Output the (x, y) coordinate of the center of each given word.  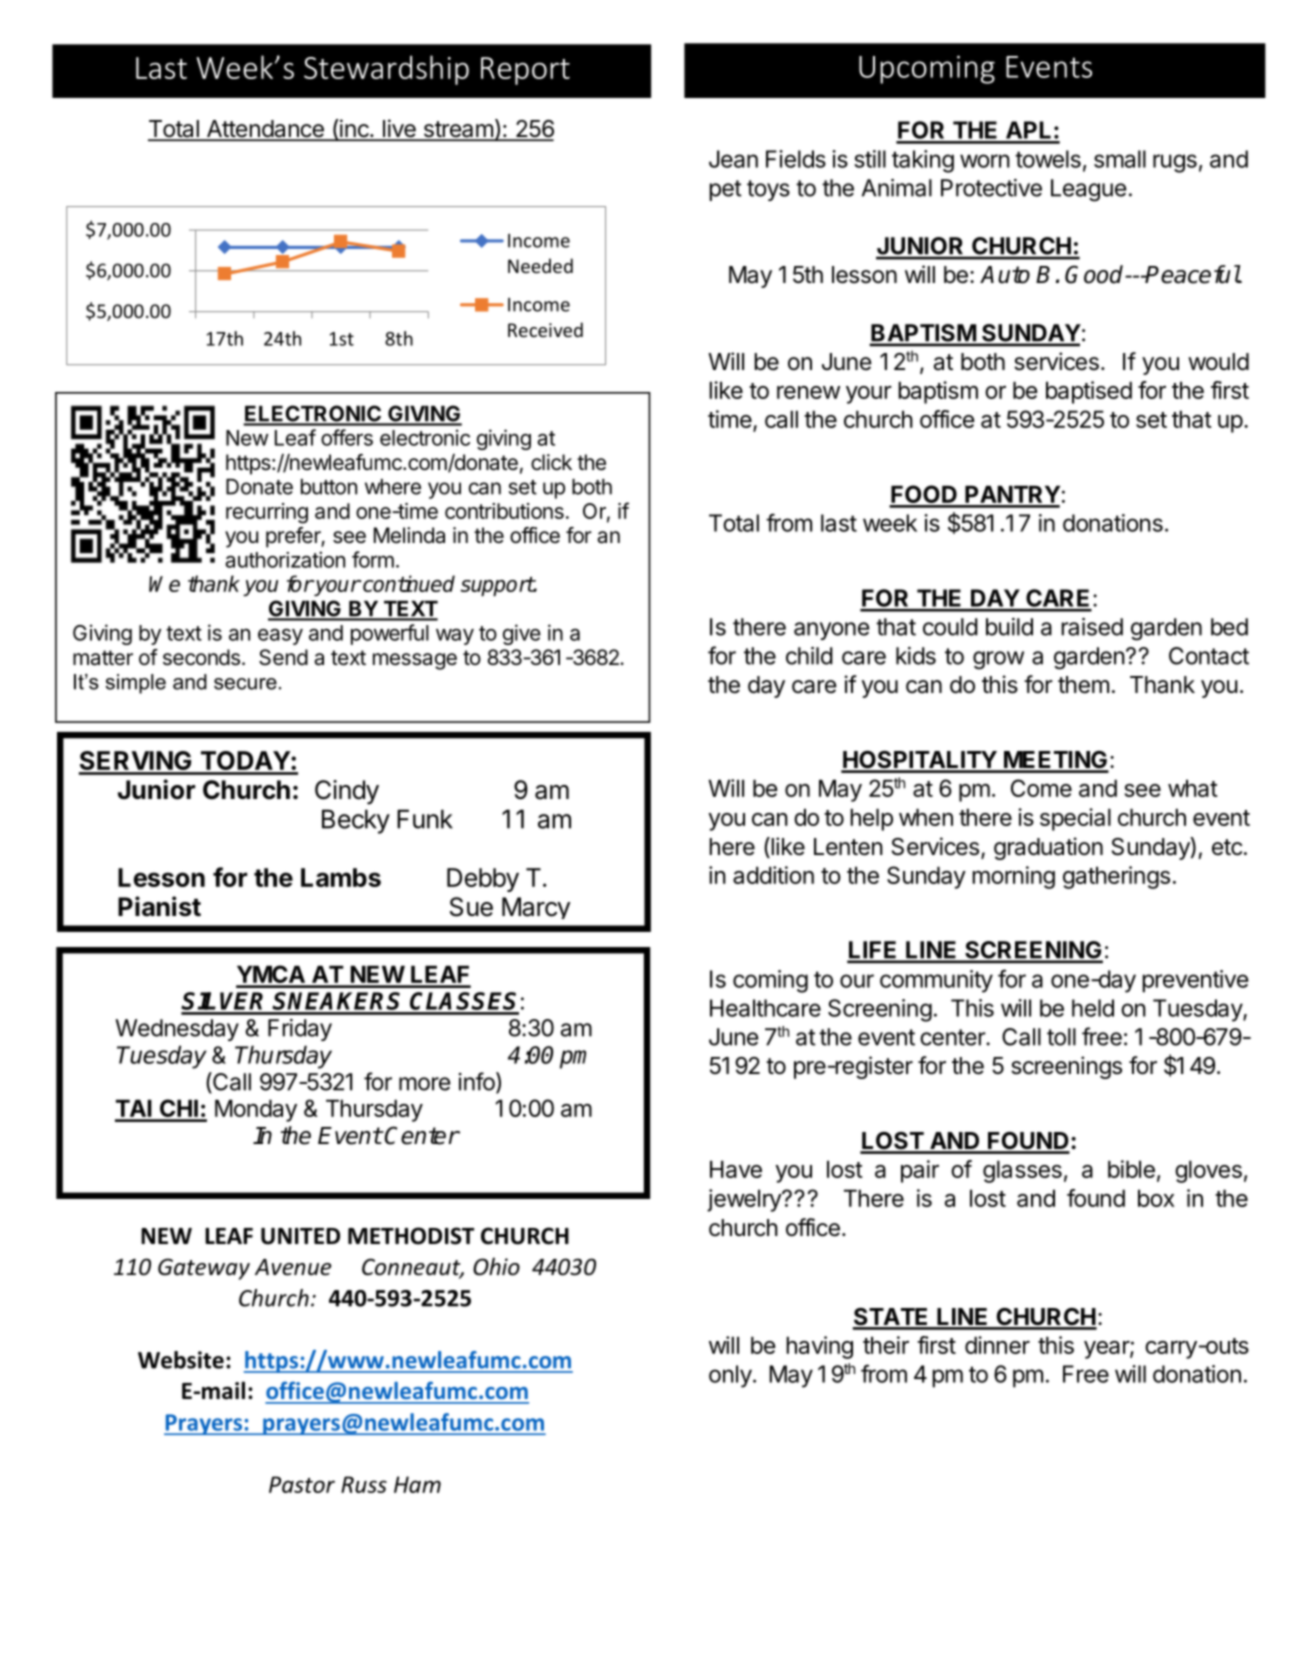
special (1075, 819)
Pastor (302, 1484)
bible (1131, 1169)
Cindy (347, 792)
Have (736, 1169)
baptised (1089, 392)
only (730, 1376)
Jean (733, 159)
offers (347, 437)
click (551, 462)
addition (773, 875)
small (1120, 159)
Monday (256, 1110)
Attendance (265, 130)
